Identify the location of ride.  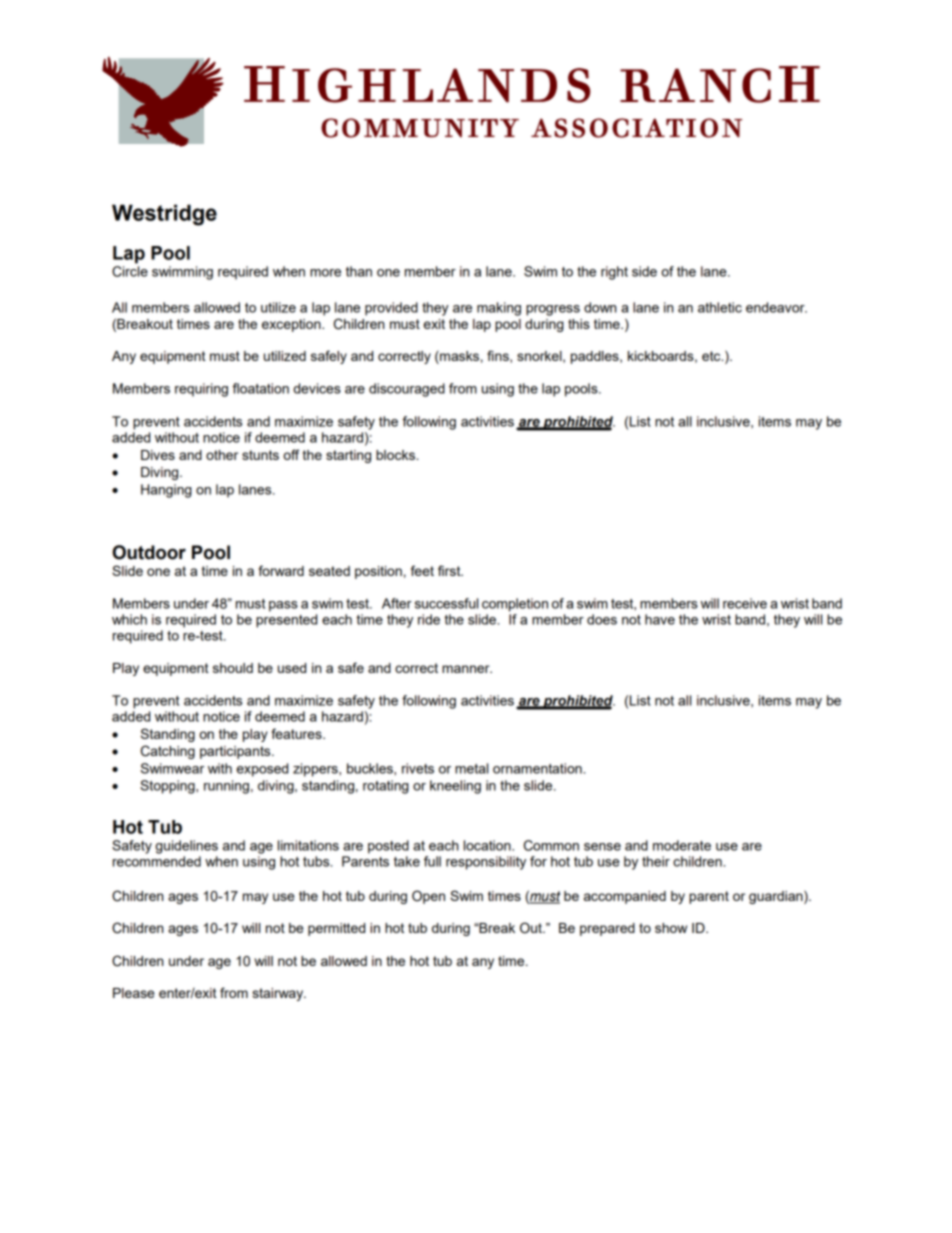
(429, 619).
